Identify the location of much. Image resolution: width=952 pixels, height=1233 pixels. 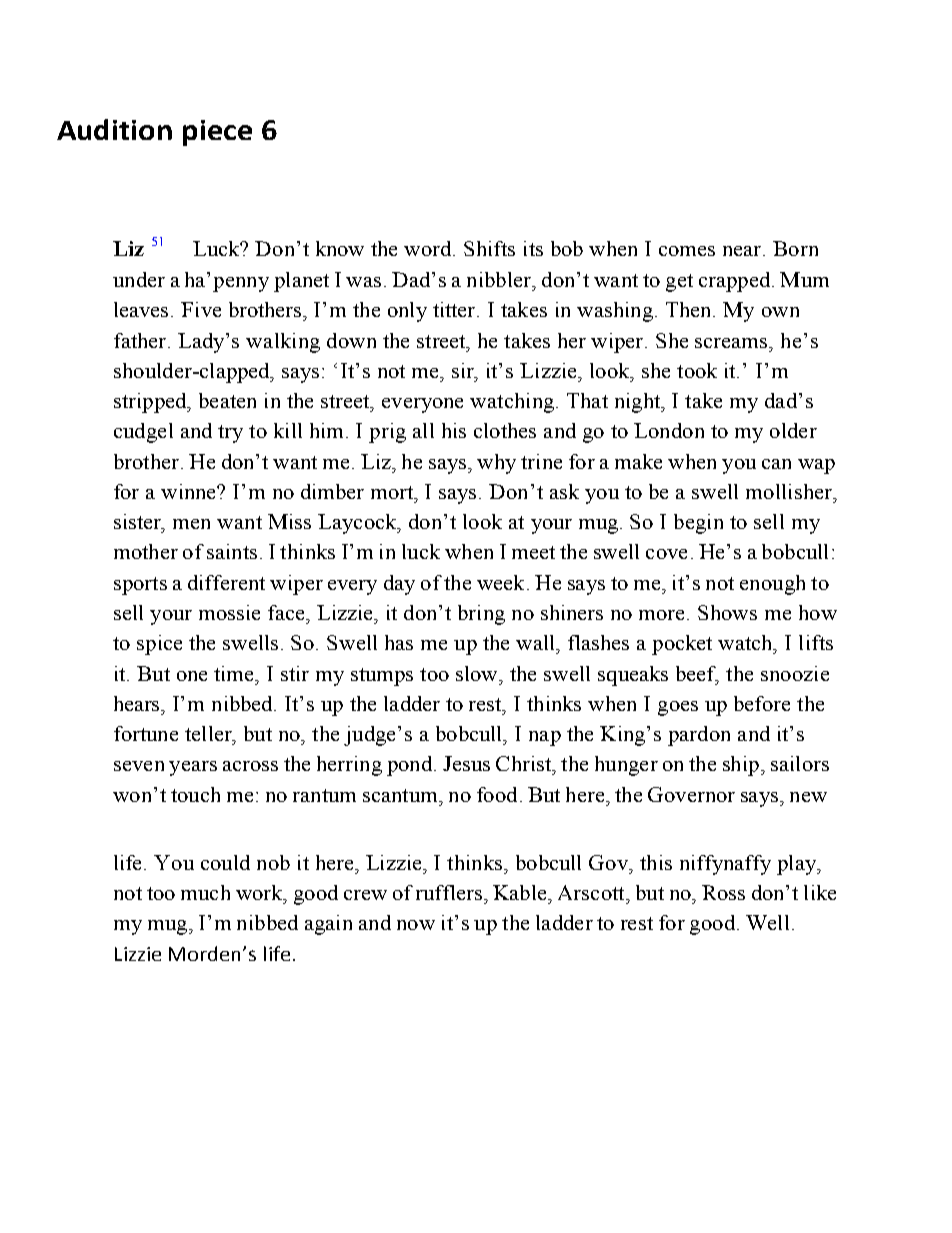
(205, 892).
